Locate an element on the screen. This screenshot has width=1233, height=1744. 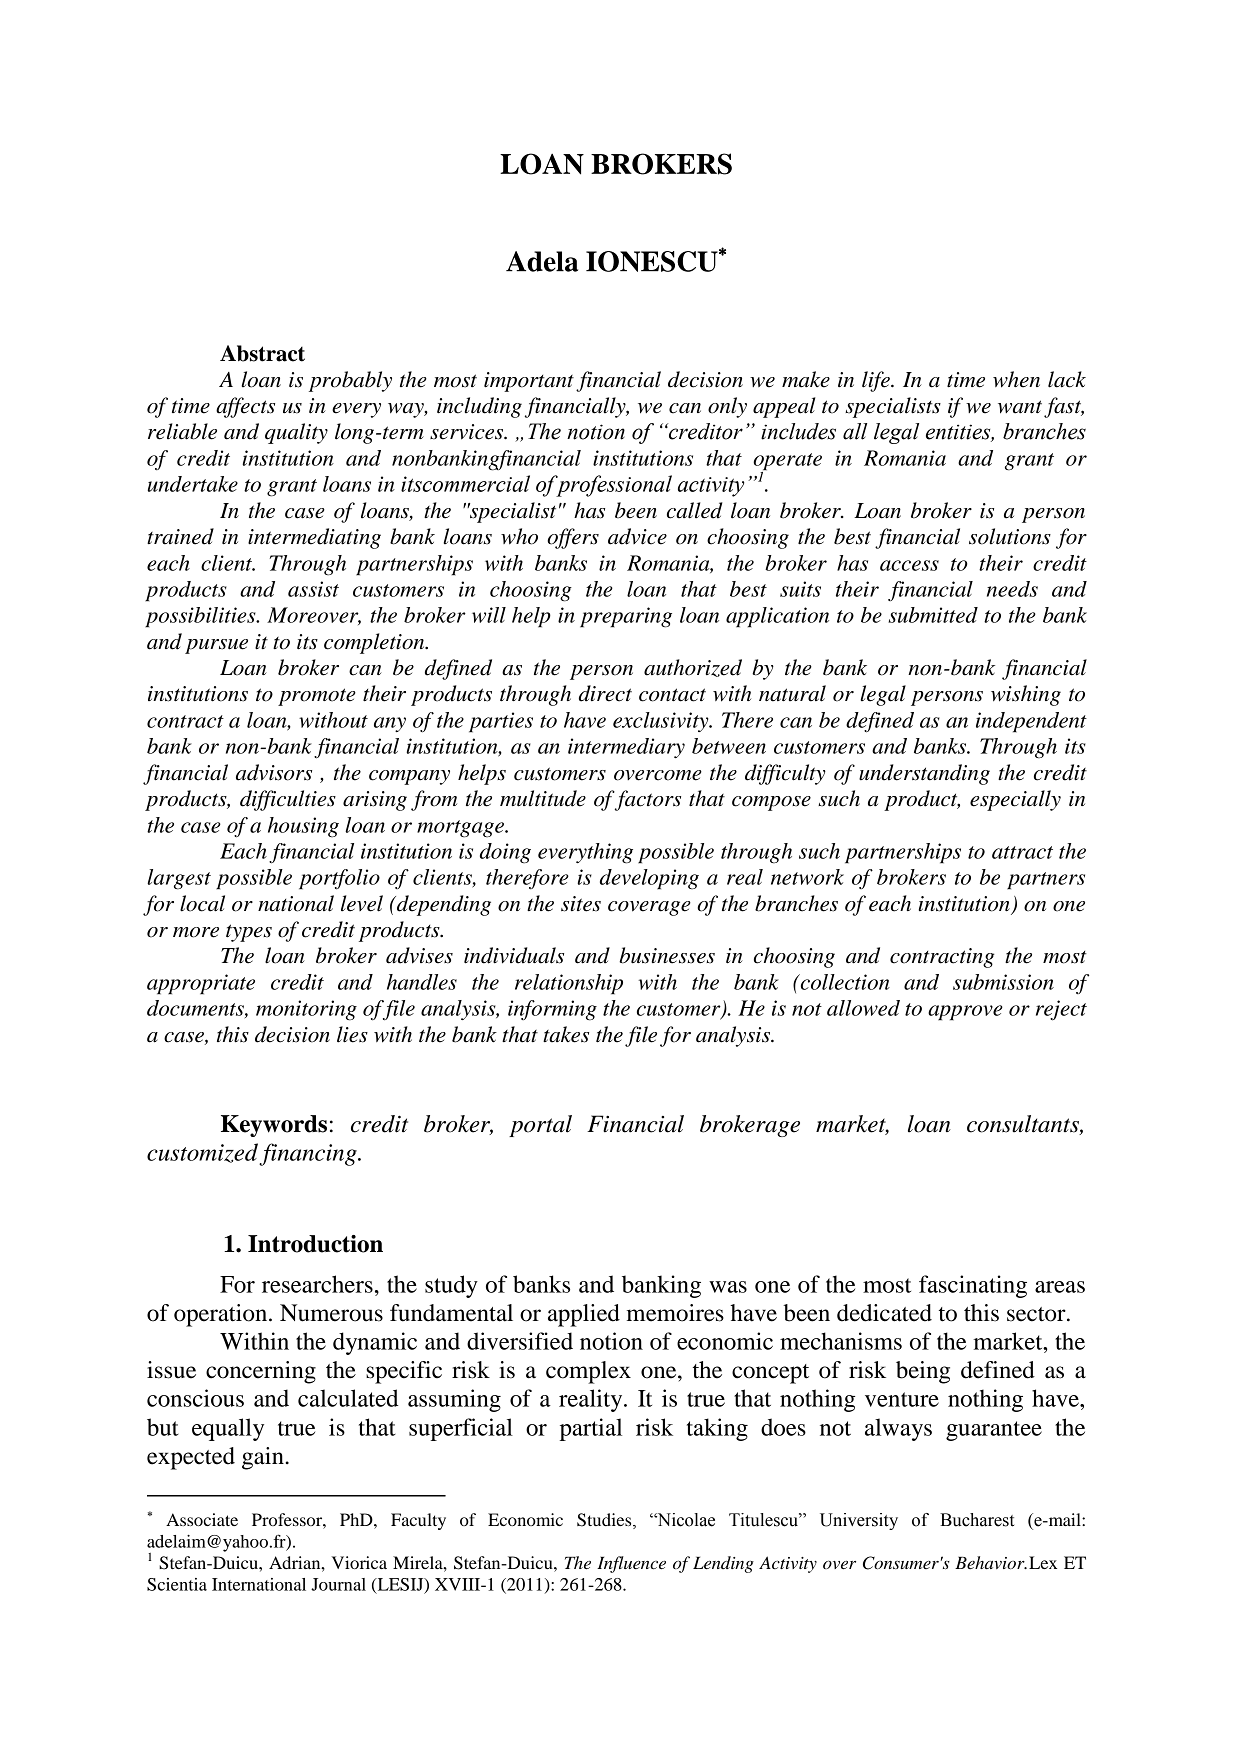
developing is located at coordinates (649, 879).
